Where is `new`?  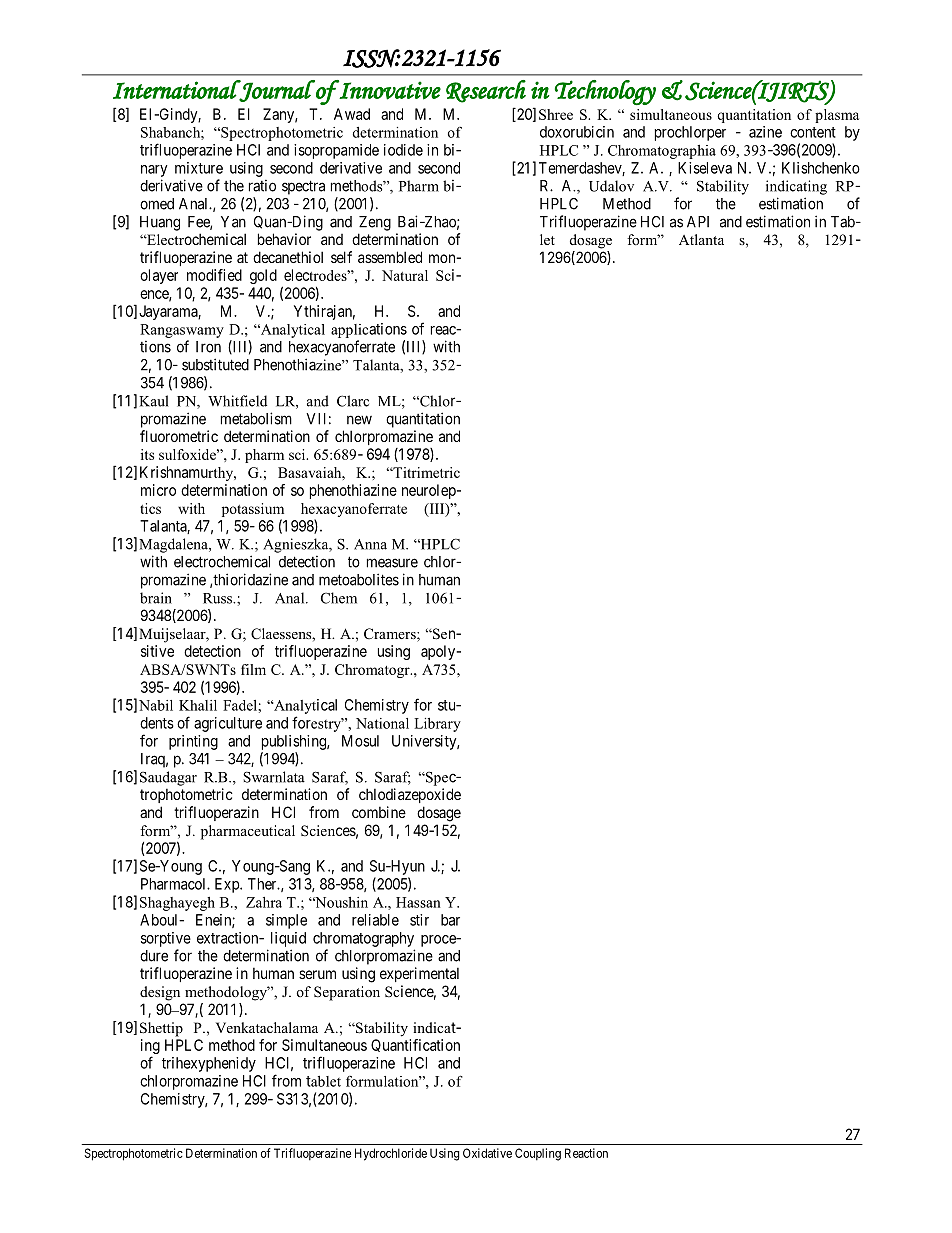
new is located at coordinates (359, 420).
